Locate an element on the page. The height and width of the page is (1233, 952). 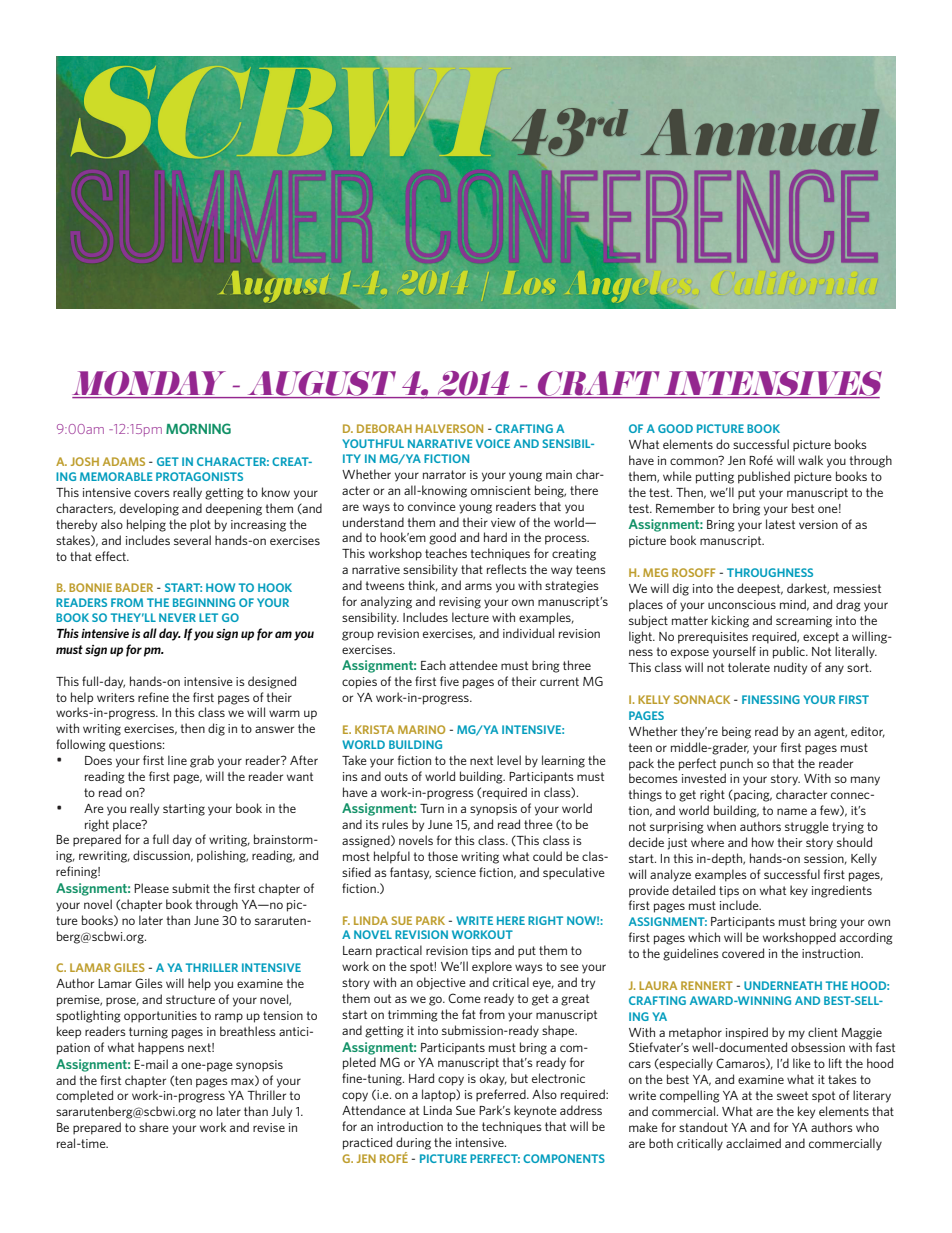
HALVERSON is located at coordinates (449, 428).
